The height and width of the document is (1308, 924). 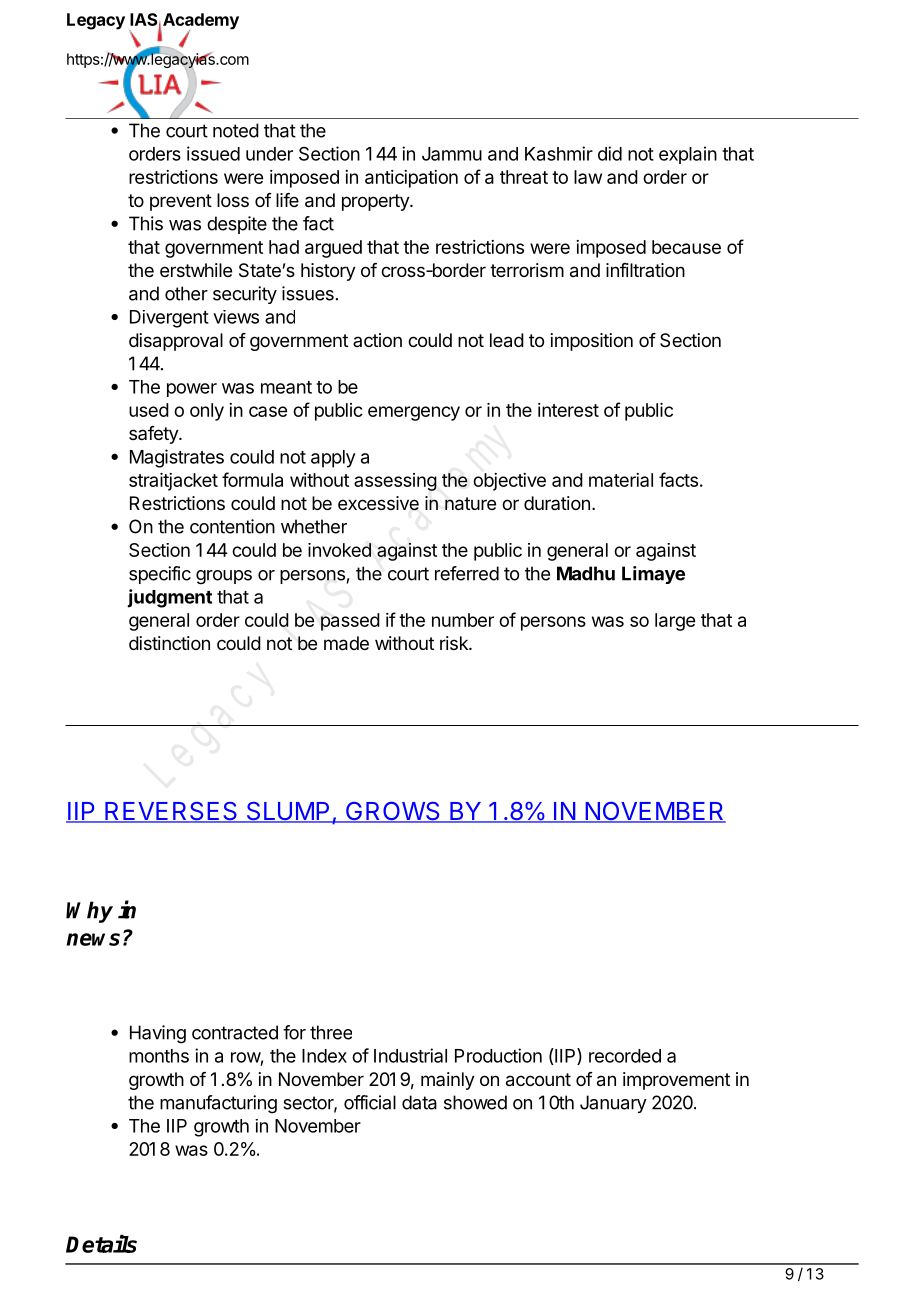 I want to click on made, so click(x=346, y=643).
